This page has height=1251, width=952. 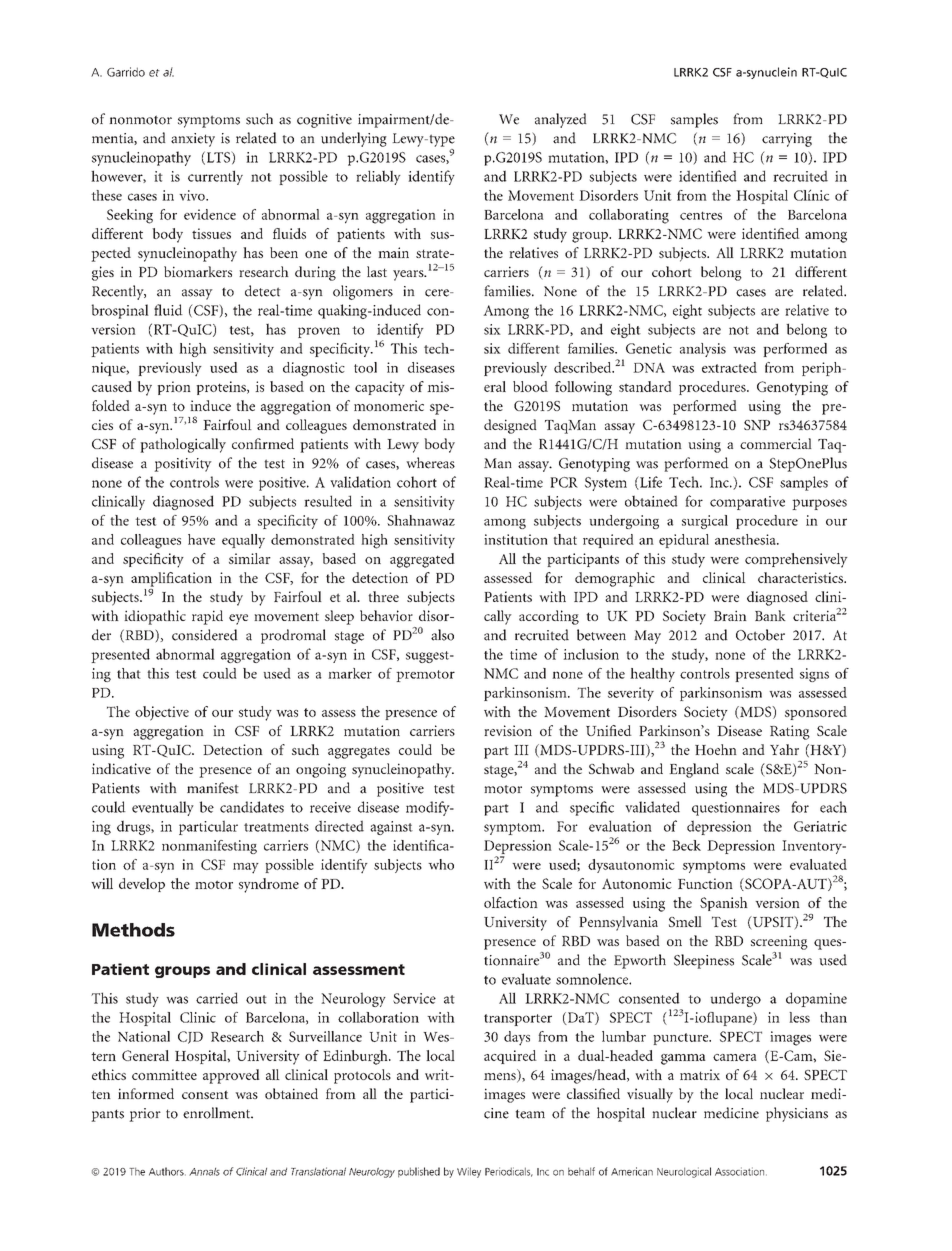 What do you see at coordinates (469, 1172) in the page?
I see `Wiley` at bounding box center [469, 1172].
